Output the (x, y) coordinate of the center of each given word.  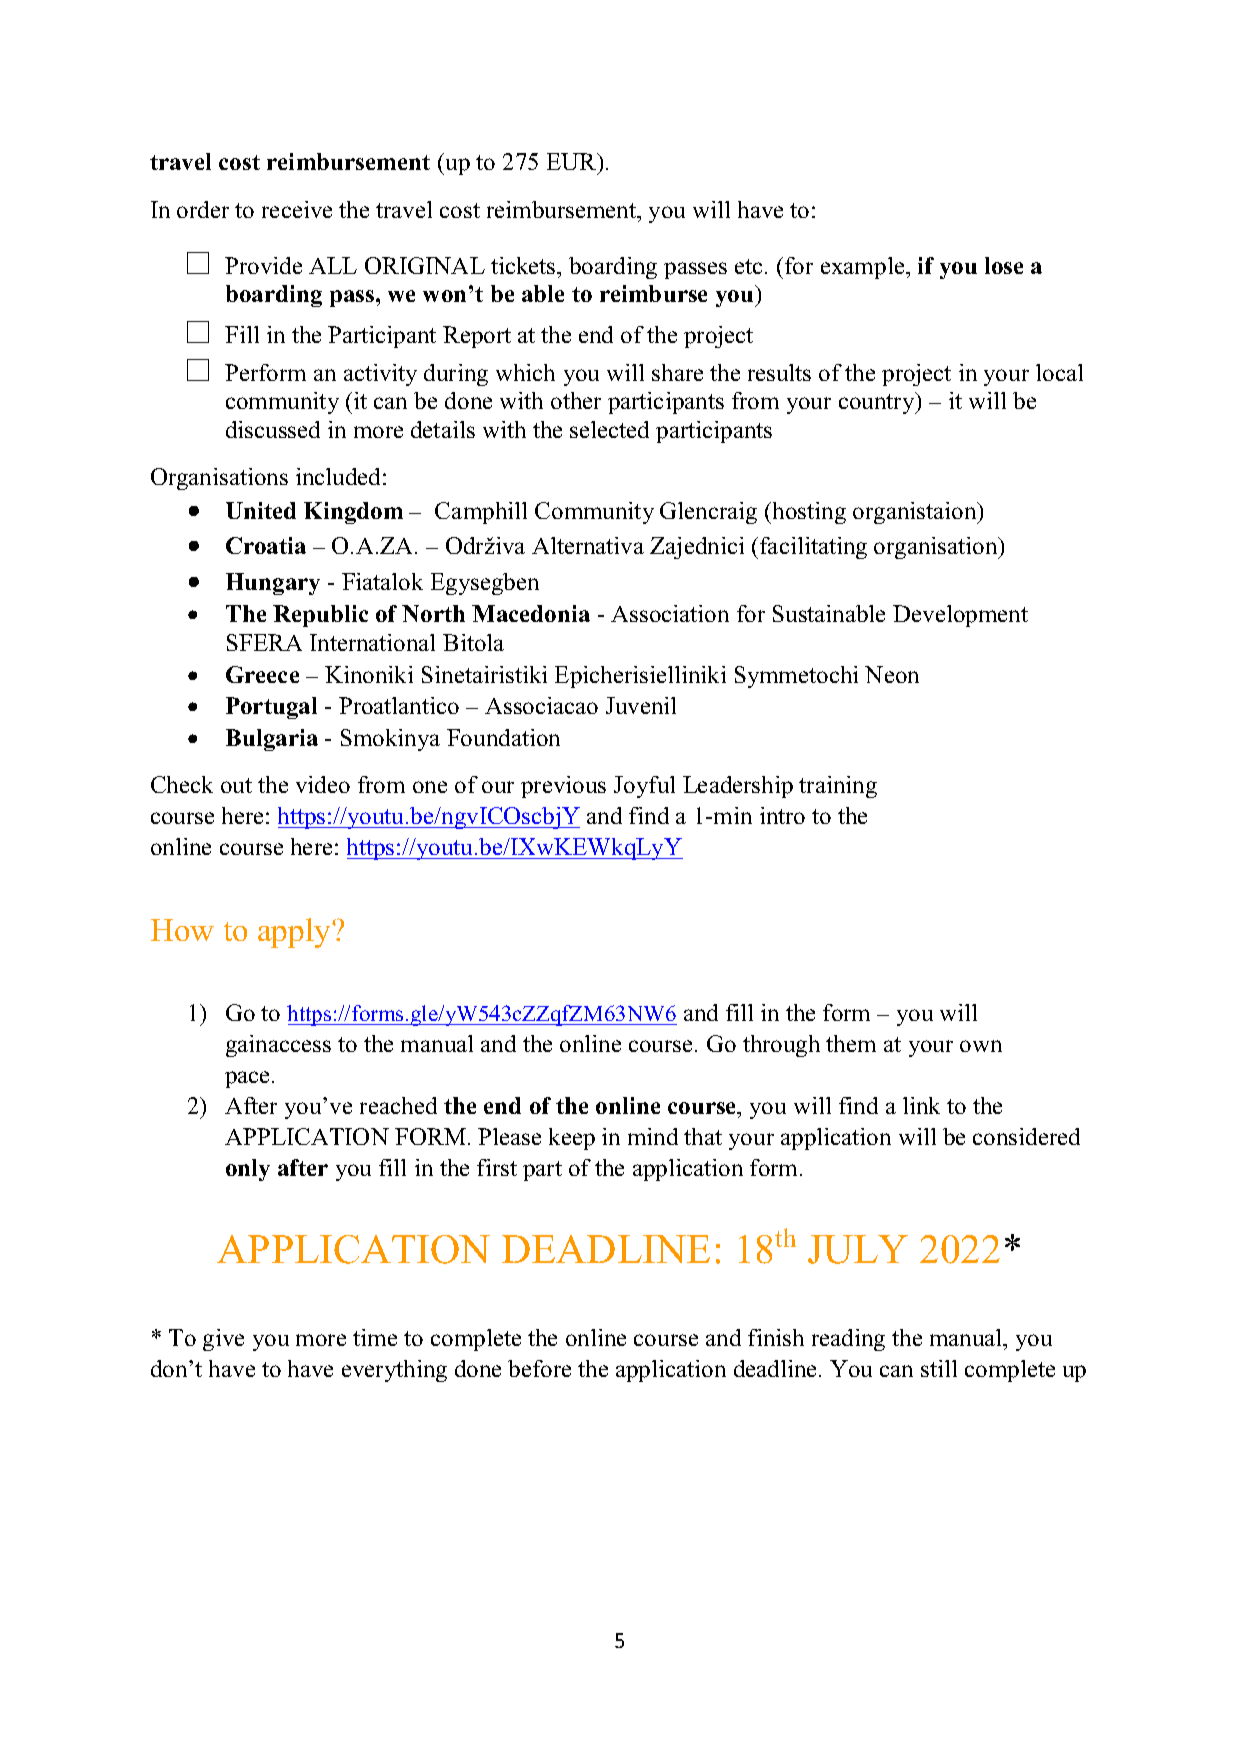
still (939, 1368)
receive (297, 209)
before (539, 1368)
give (223, 1340)
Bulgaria (272, 740)
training (838, 787)
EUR (573, 163)
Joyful (644, 787)
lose (1004, 265)
